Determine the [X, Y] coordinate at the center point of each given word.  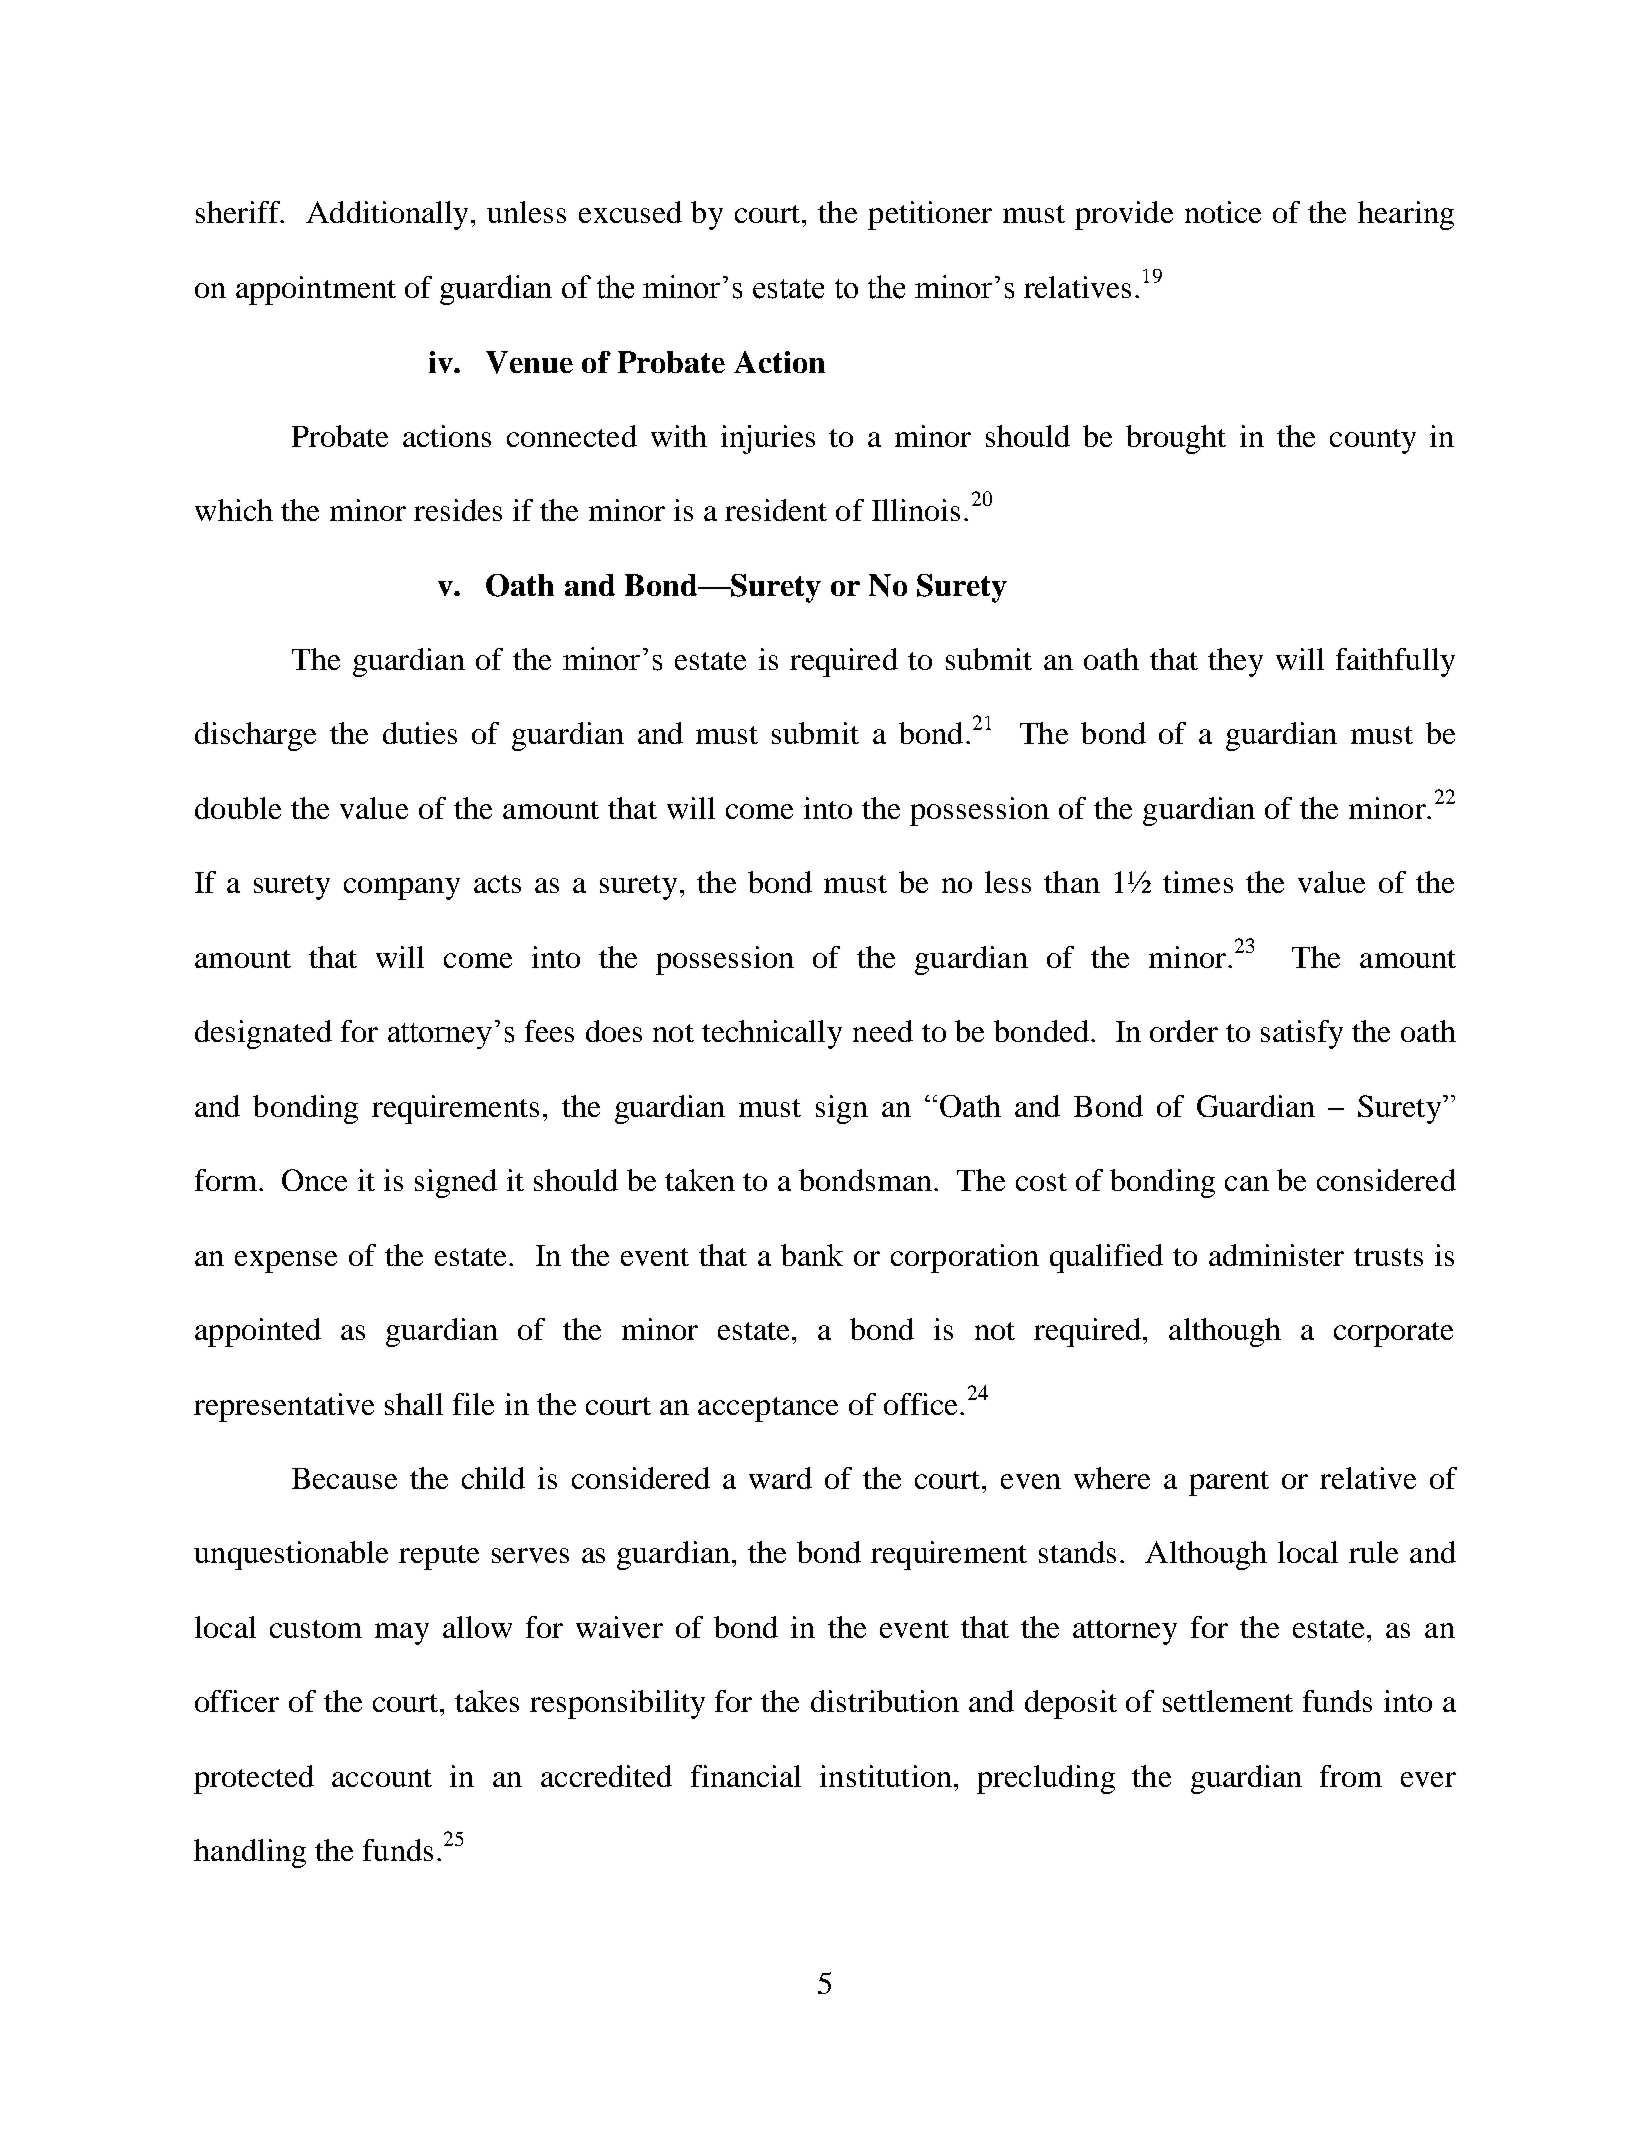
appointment [316, 290]
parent [1229, 1483]
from [1351, 1776]
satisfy [1302, 1034]
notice [1223, 212]
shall [414, 1404]
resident [776, 510]
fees [549, 1031]
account [382, 1778]
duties [420, 733]
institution [886, 1776]
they [1235, 662]
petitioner [930, 215]
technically [772, 1034]
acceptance [768, 1409]
